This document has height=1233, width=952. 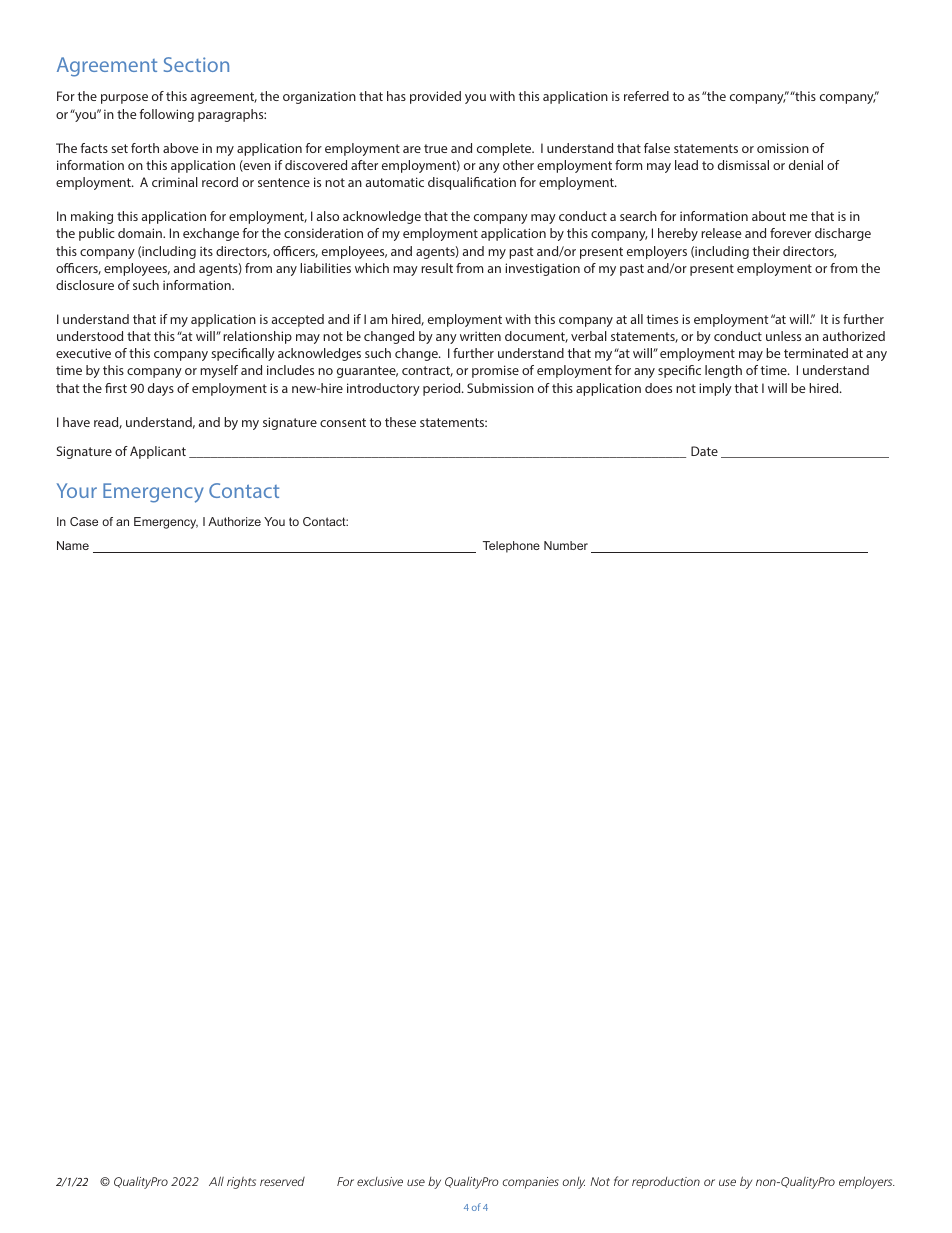 I want to click on rights, so click(x=241, y=1183).
